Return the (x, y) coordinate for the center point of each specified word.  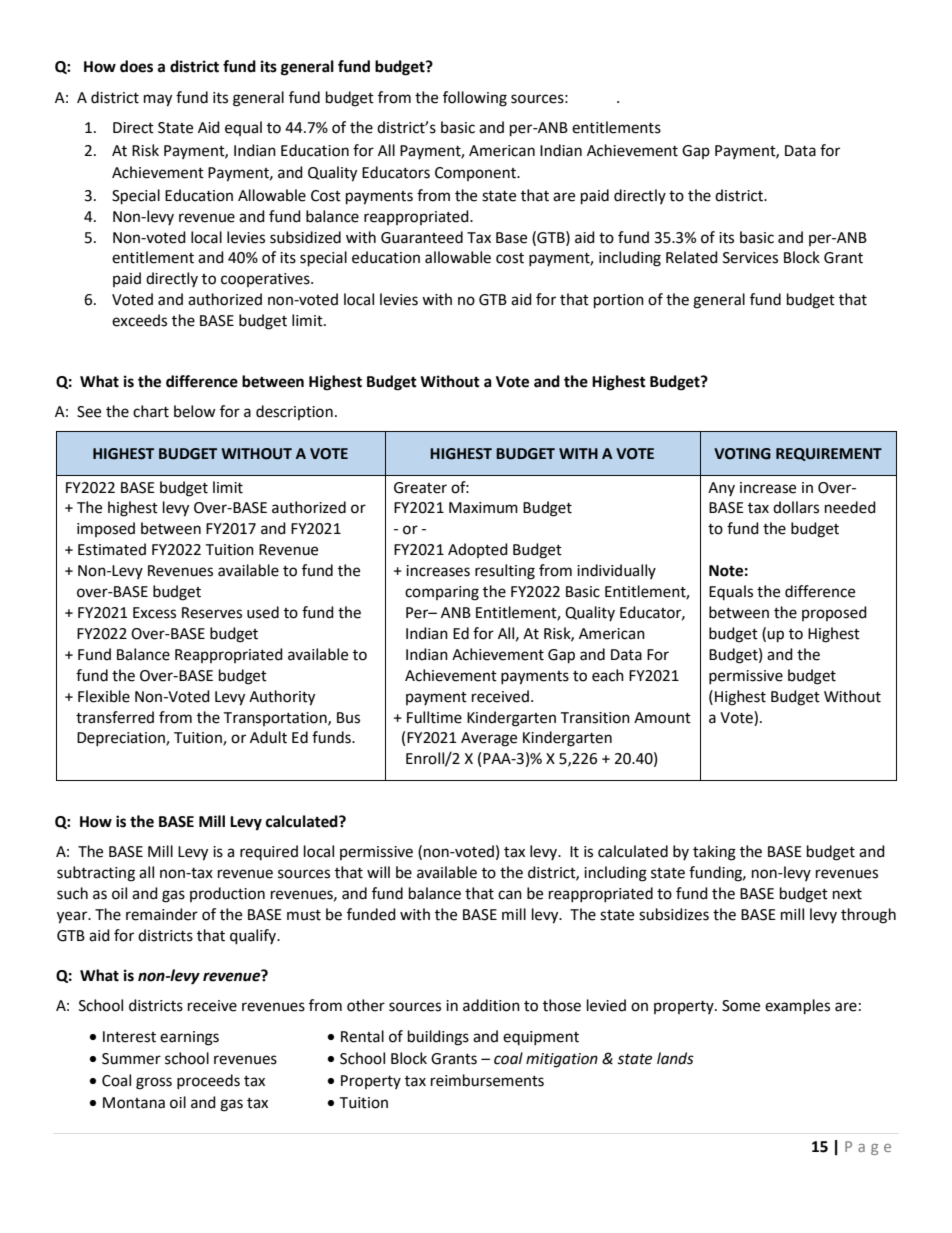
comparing (442, 593)
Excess (154, 613)
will (378, 872)
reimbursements (487, 1080)
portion (619, 301)
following (475, 99)
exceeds (139, 320)
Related (692, 257)
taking (714, 853)
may (158, 100)
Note (726, 571)
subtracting (96, 874)
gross (154, 1083)
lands (675, 1058)
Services (750, 258)
